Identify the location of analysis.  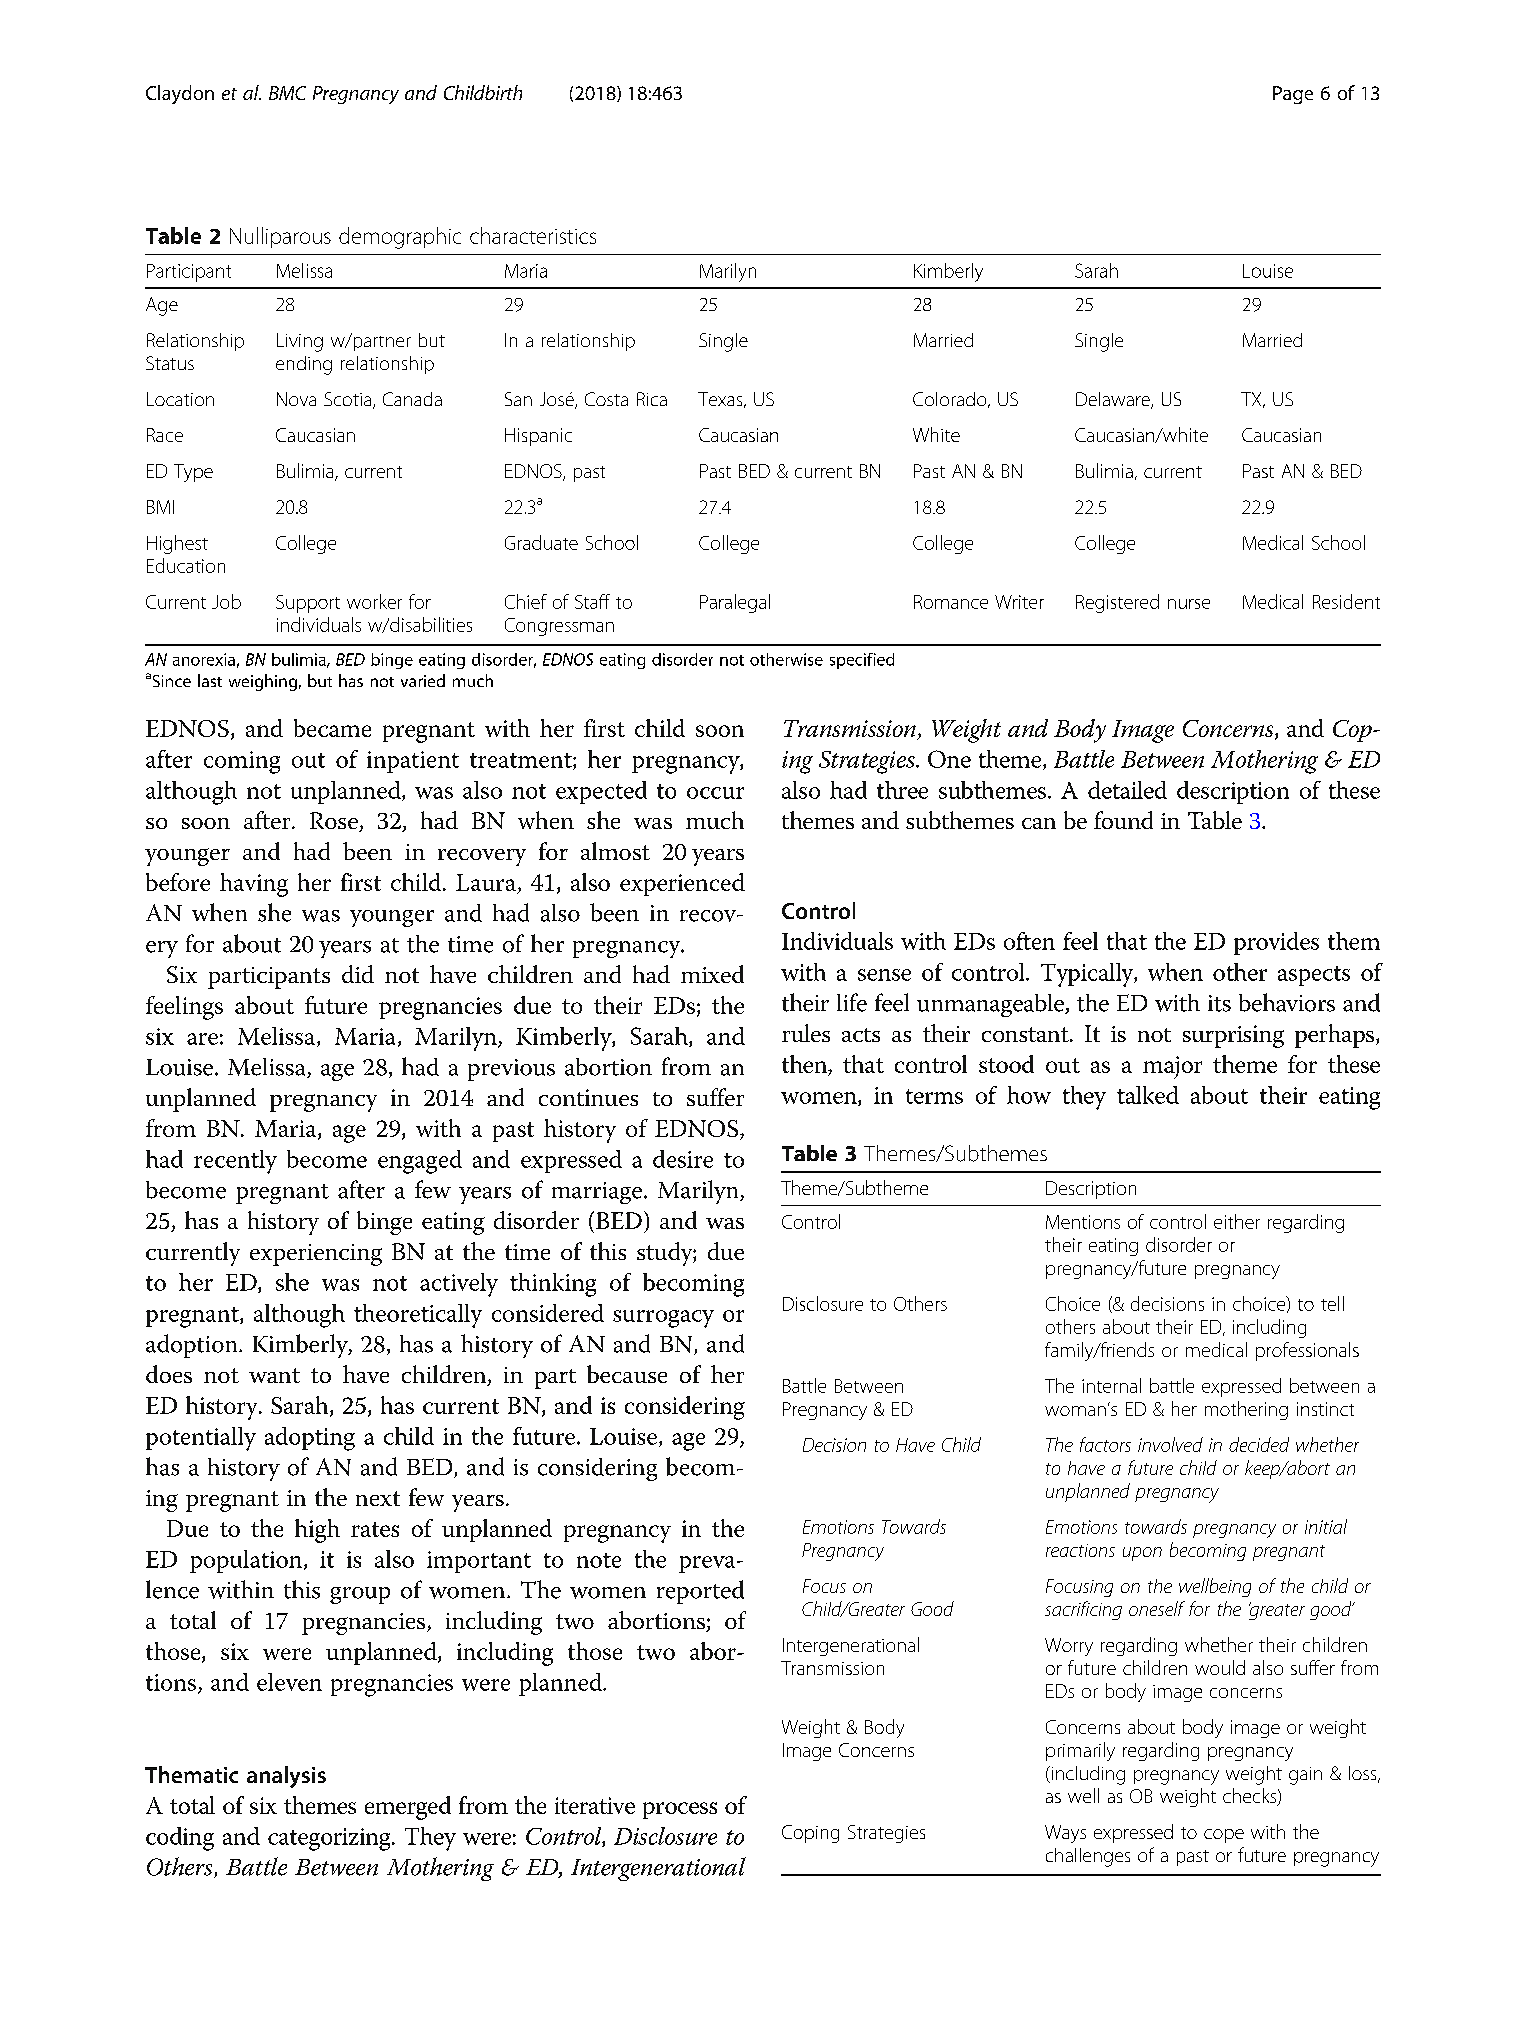
(286, 1777).
